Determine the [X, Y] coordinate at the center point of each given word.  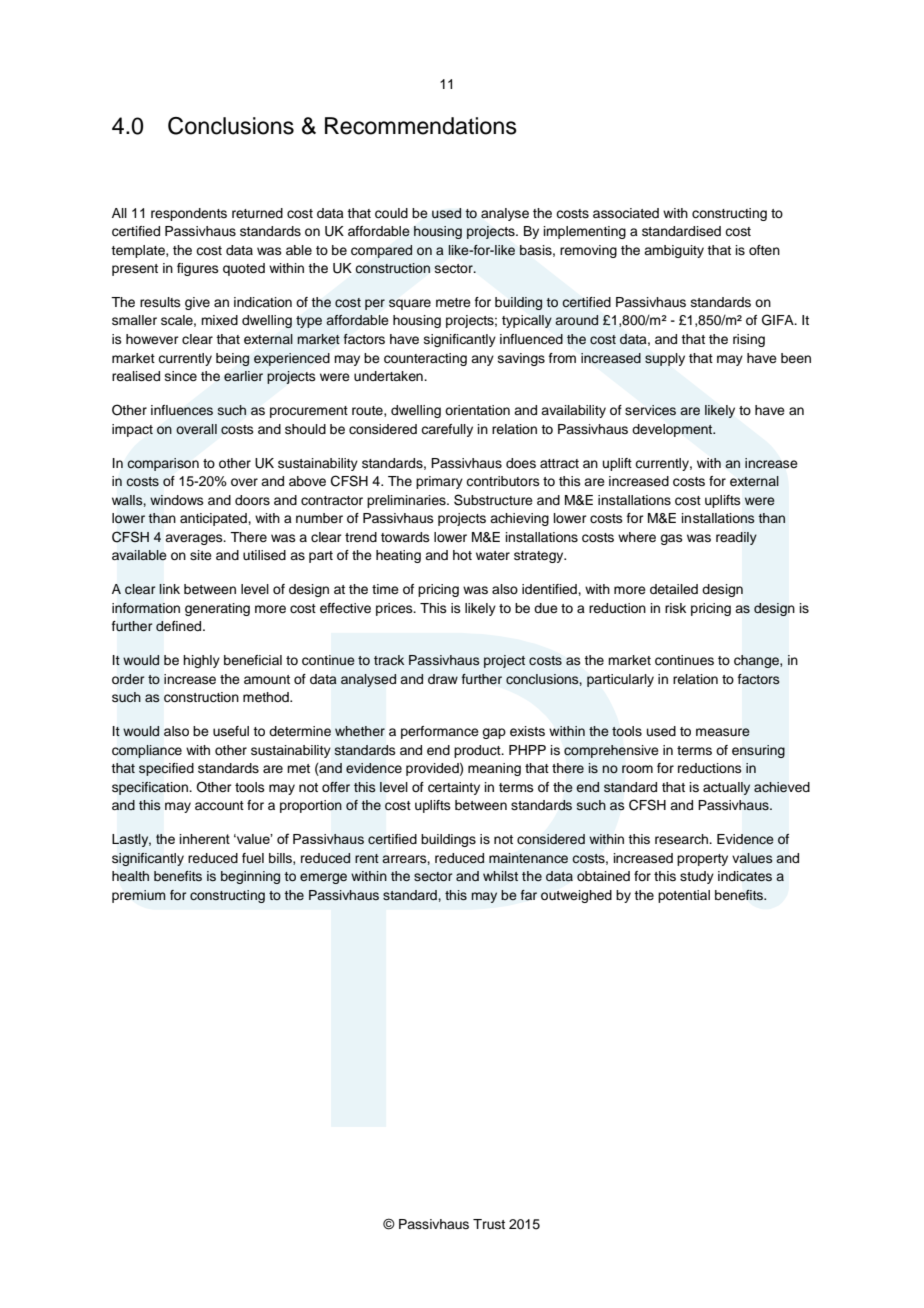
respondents [189, 214]
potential [684, 896]
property [702, 860]
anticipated [214, 519]
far [529, 895]
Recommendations [421, 126]
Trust [489, 1224]
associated [626, 213]
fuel [253, 858]
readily [736, 538]
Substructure [493, 500]
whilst [500, 876]
